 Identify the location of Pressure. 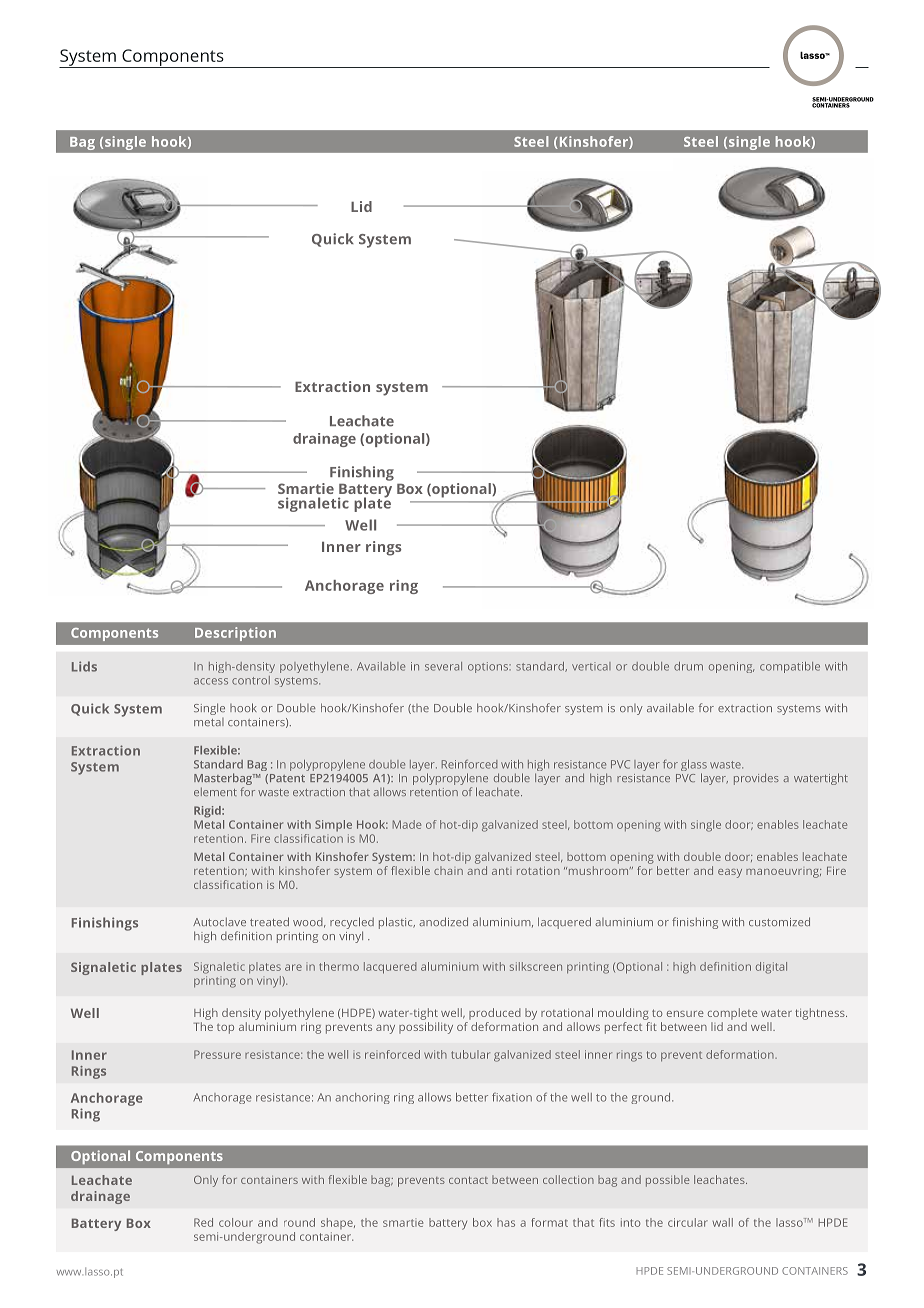
(217, 1054).
